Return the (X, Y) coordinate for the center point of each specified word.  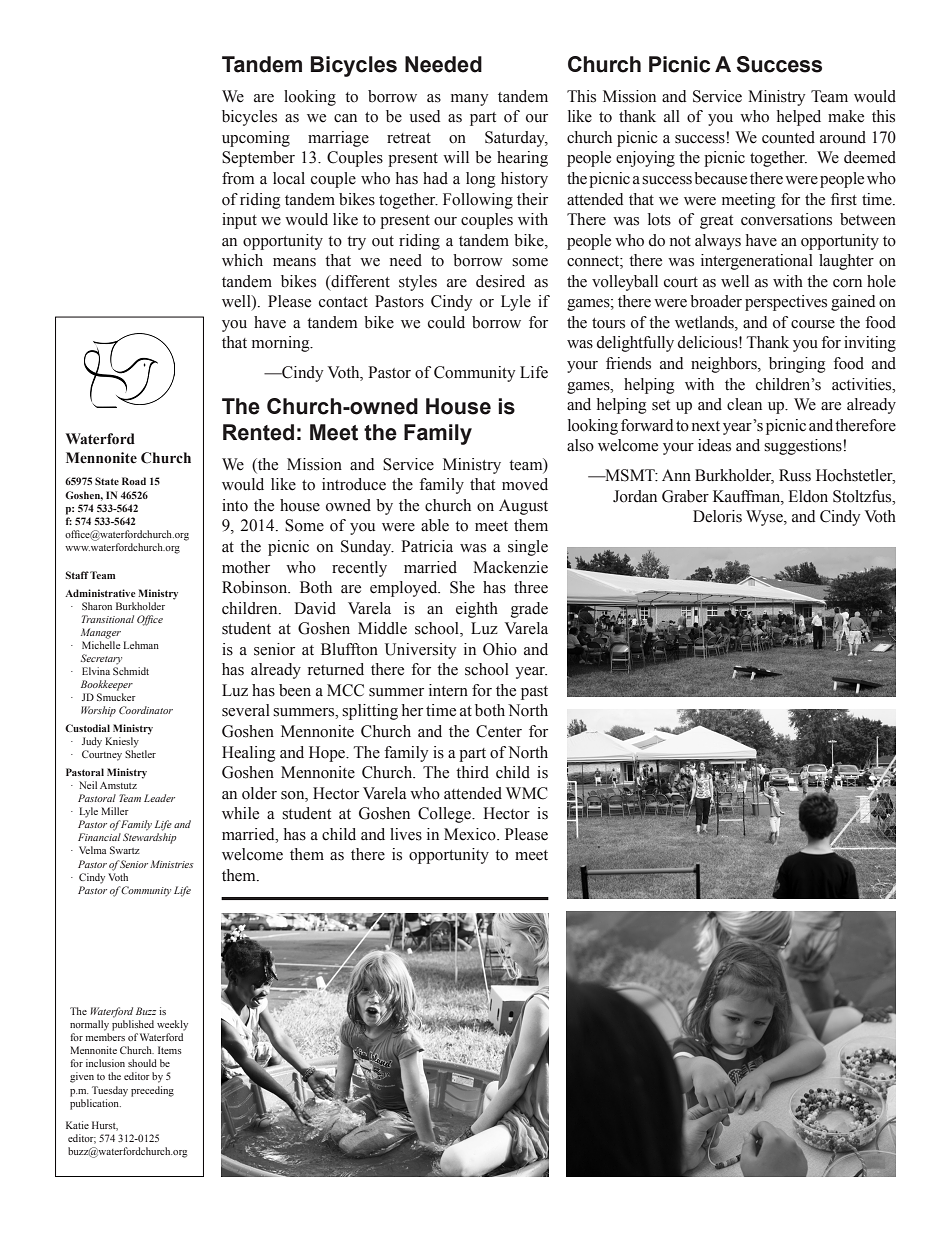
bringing (797, 365)
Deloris (717, 516)
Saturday (516, 139)
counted (788, 137)
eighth (477, 610)
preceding (152, 1091)
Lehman (141, 645)
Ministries (172, 864)
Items (170, 1050)
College (445, 815)
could (446, 322)
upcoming (256, 139)
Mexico (471, 834)
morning (282, 344)
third (472, 772)
